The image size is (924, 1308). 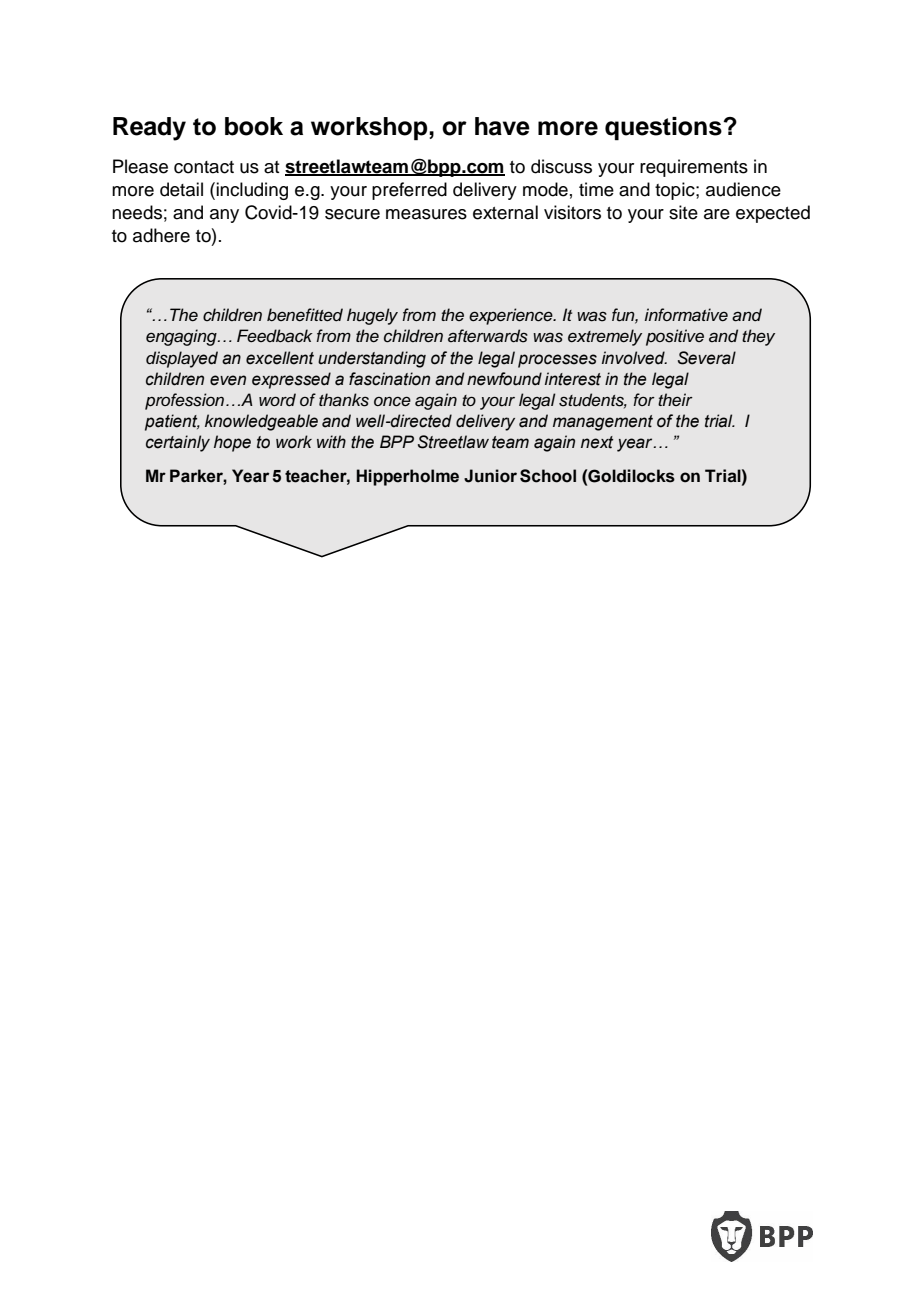 What do you see at coordinates (488, 336) in the screenshot?
I see `afterwards` at bounding box center [488, 336].
